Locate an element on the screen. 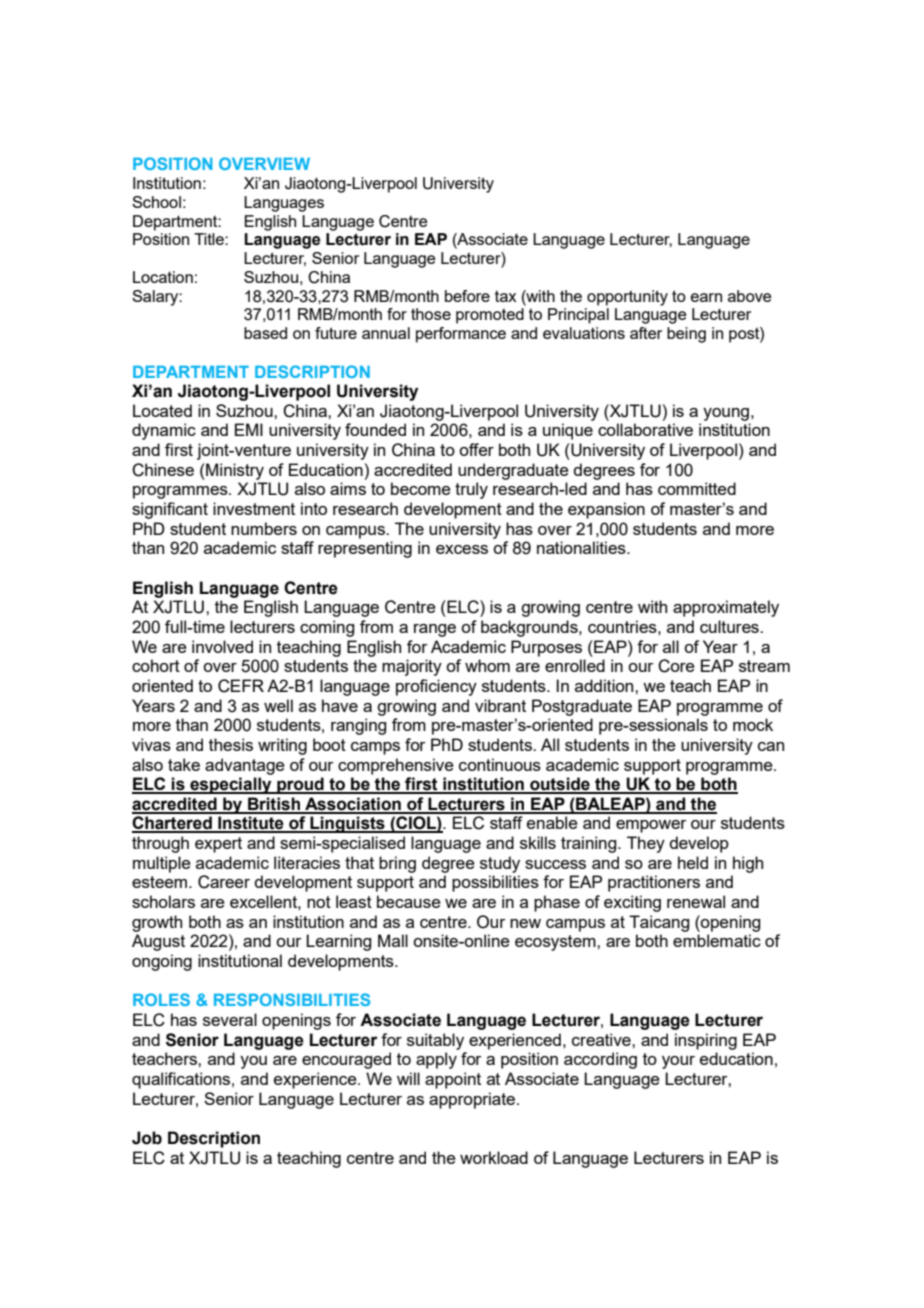 This screenshot has width=924, height=1308. appropriate is located at coordinates (472, 1100).
